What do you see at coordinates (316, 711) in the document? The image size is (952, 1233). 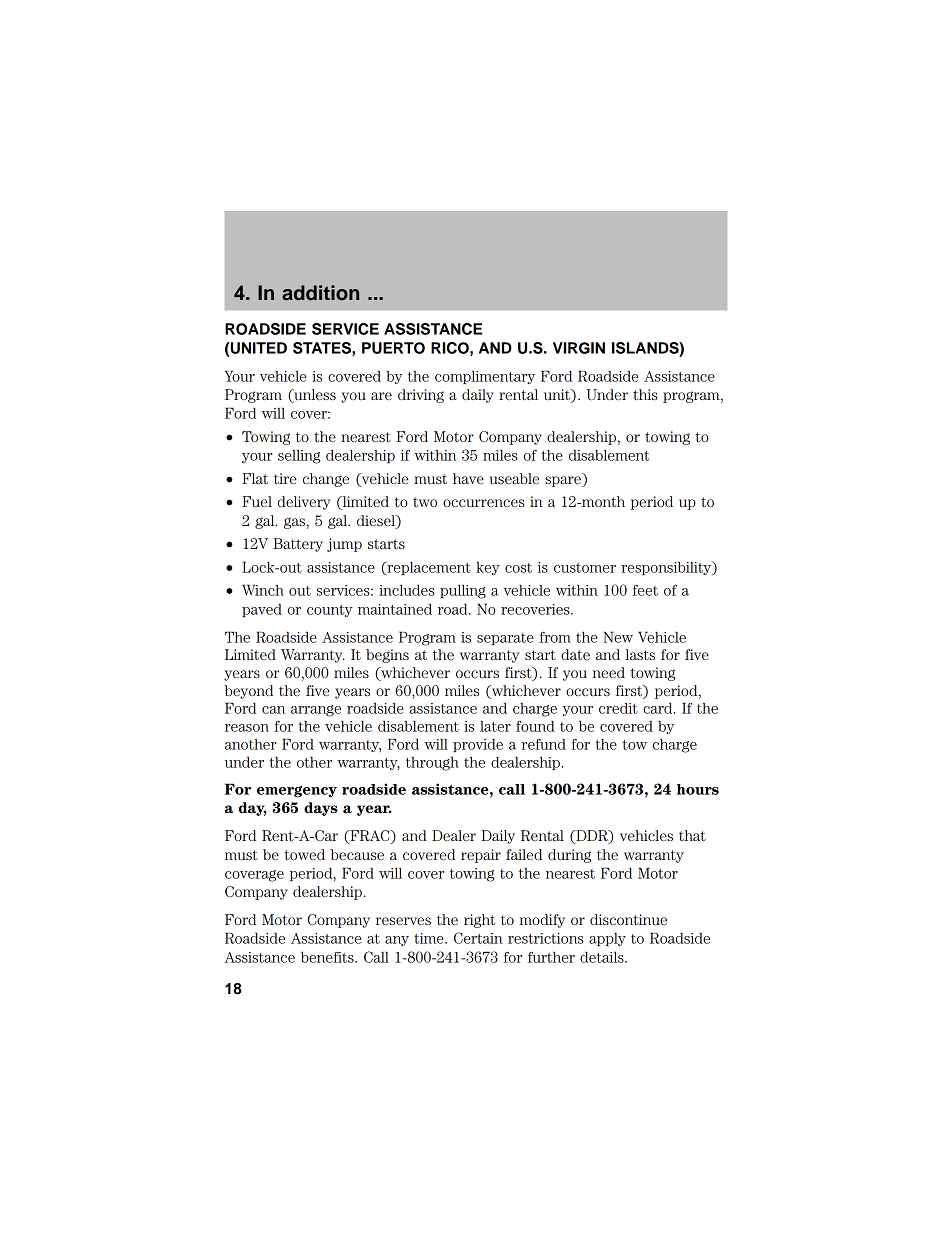 I see `arrange` at bounding box center [316, 711].
